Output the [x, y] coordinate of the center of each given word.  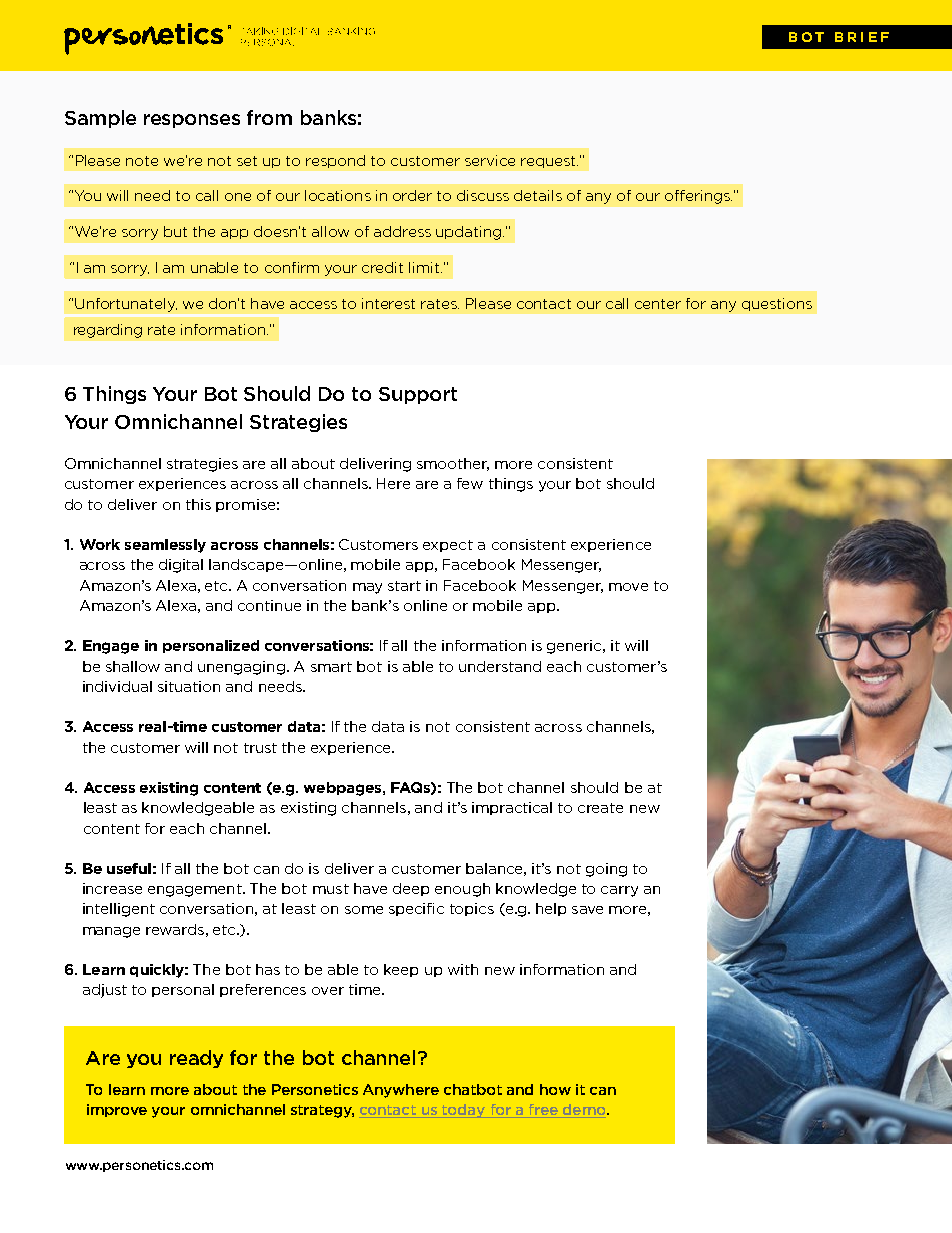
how [555, 1089]
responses [192, 121]
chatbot [473, 1089]
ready [196, 1059]
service [490, 160]
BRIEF [862, 37]
